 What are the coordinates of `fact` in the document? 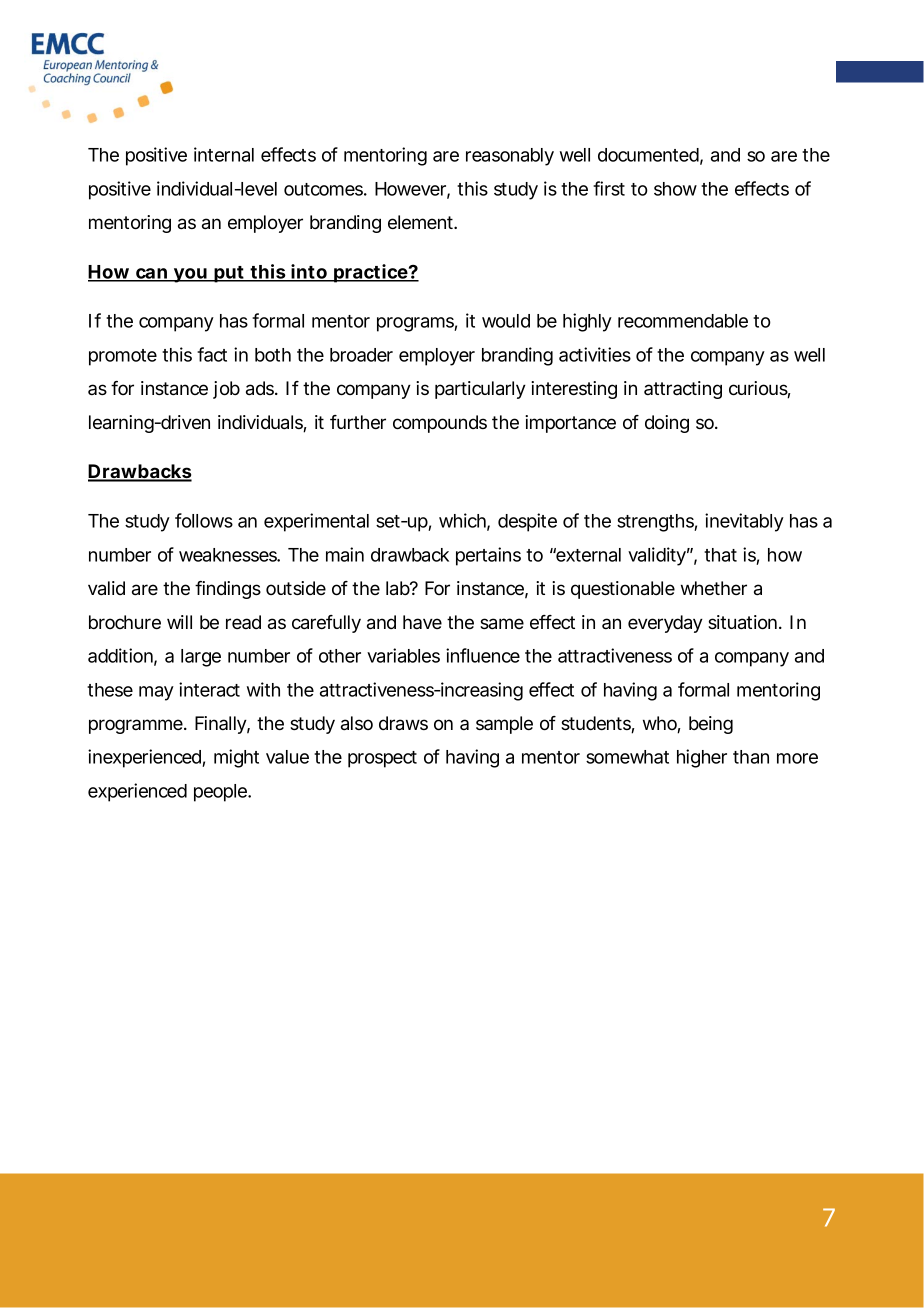 It's located at (212, 354).
